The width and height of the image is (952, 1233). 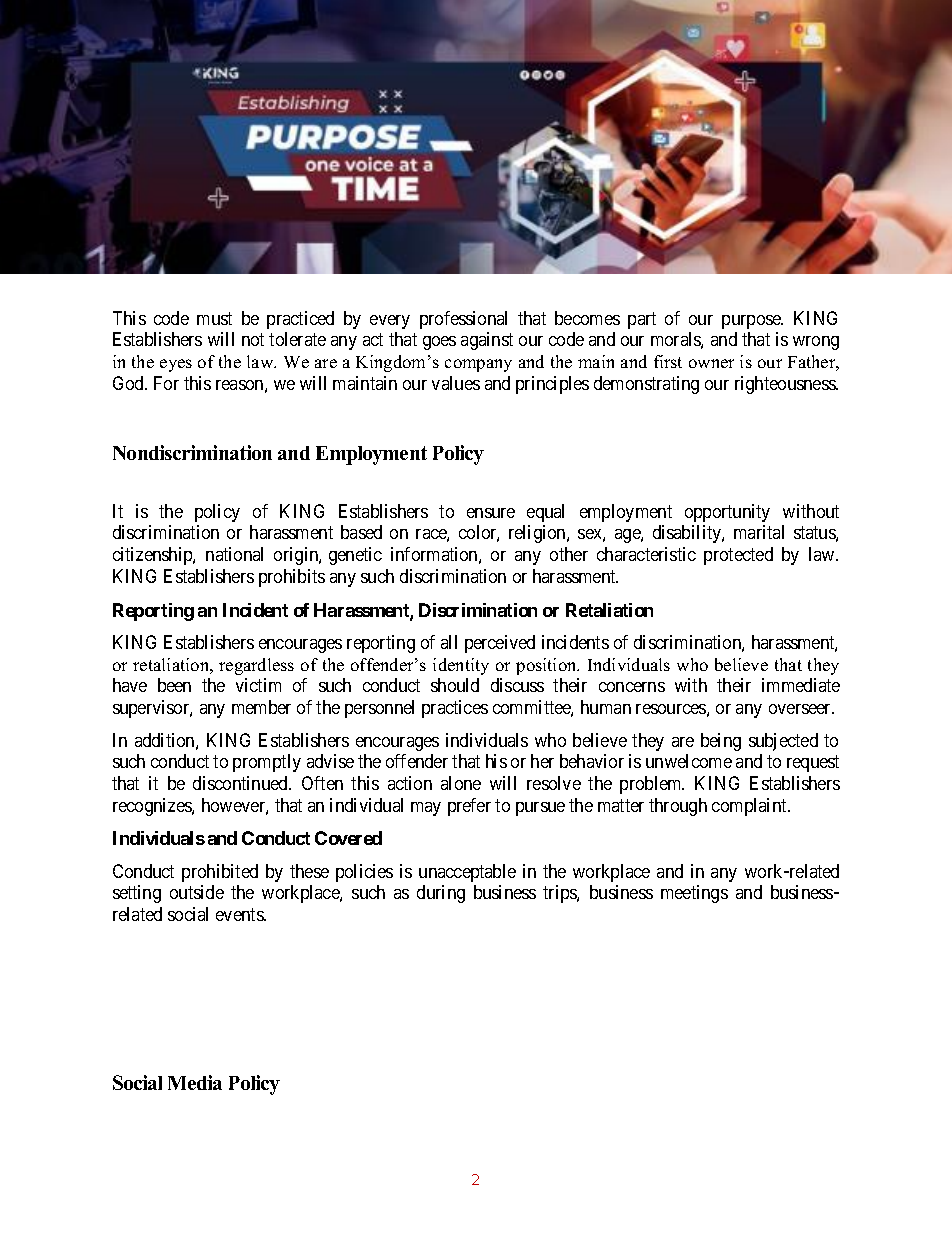 What do you see at coordinates (491, 513) in the image?
I see `ensure` at bounding box center [491, 513].
